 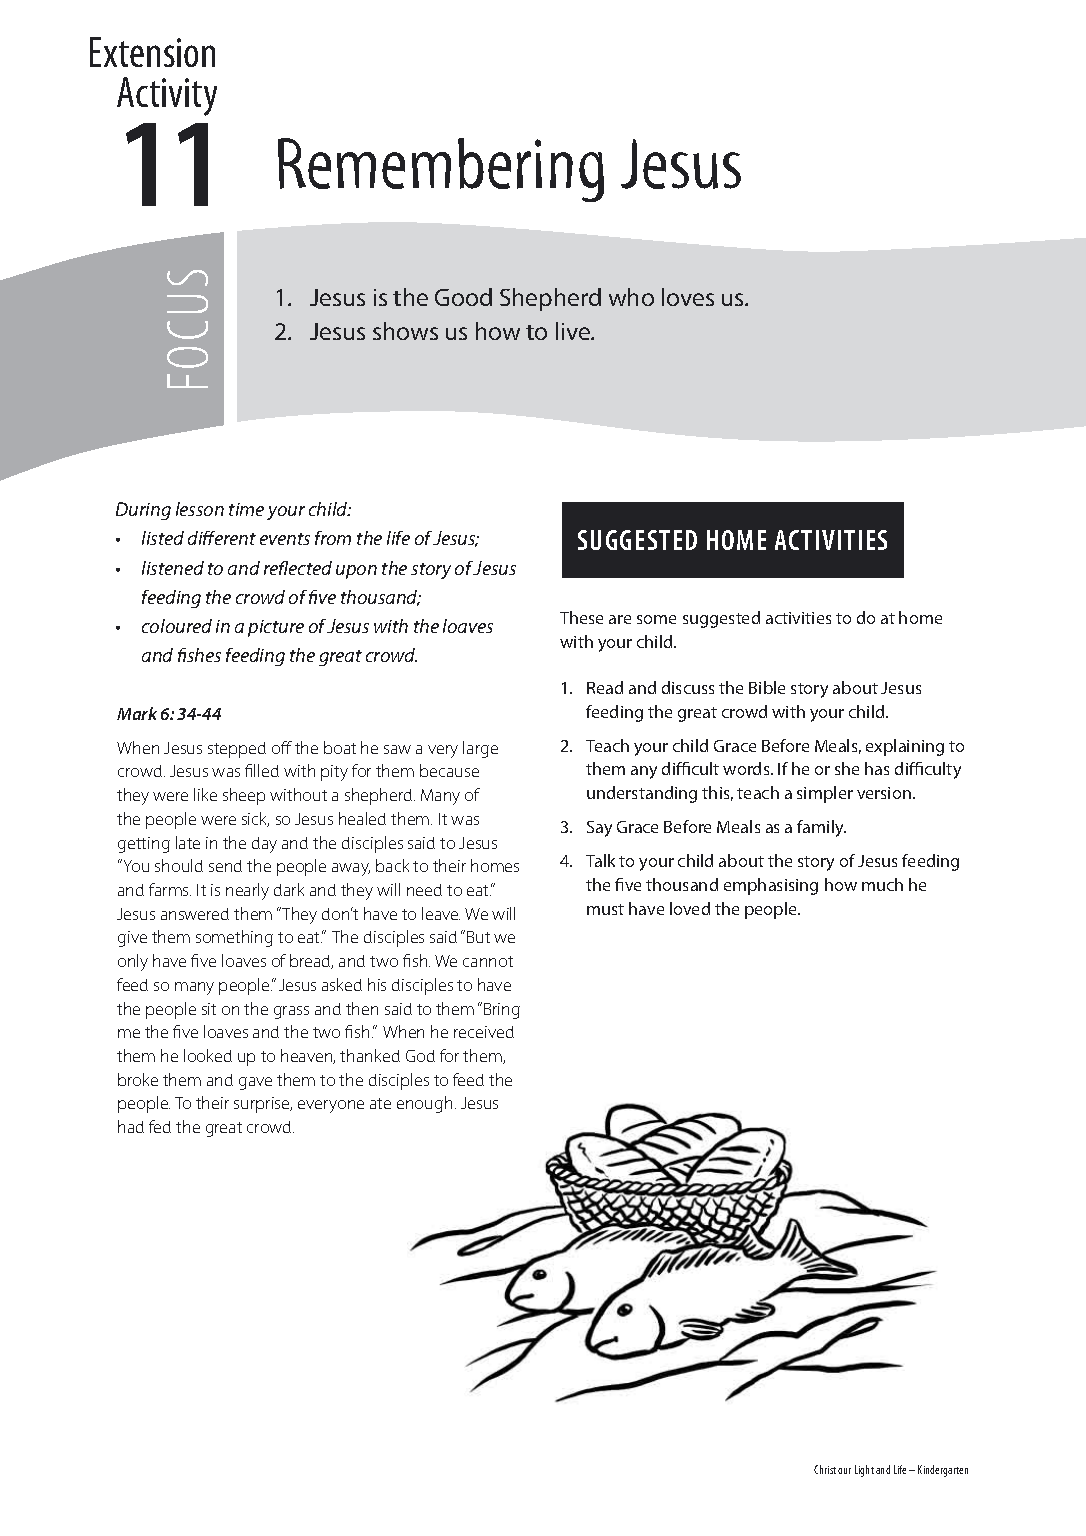 I want to click on loves, so click(x=688, y=297).
